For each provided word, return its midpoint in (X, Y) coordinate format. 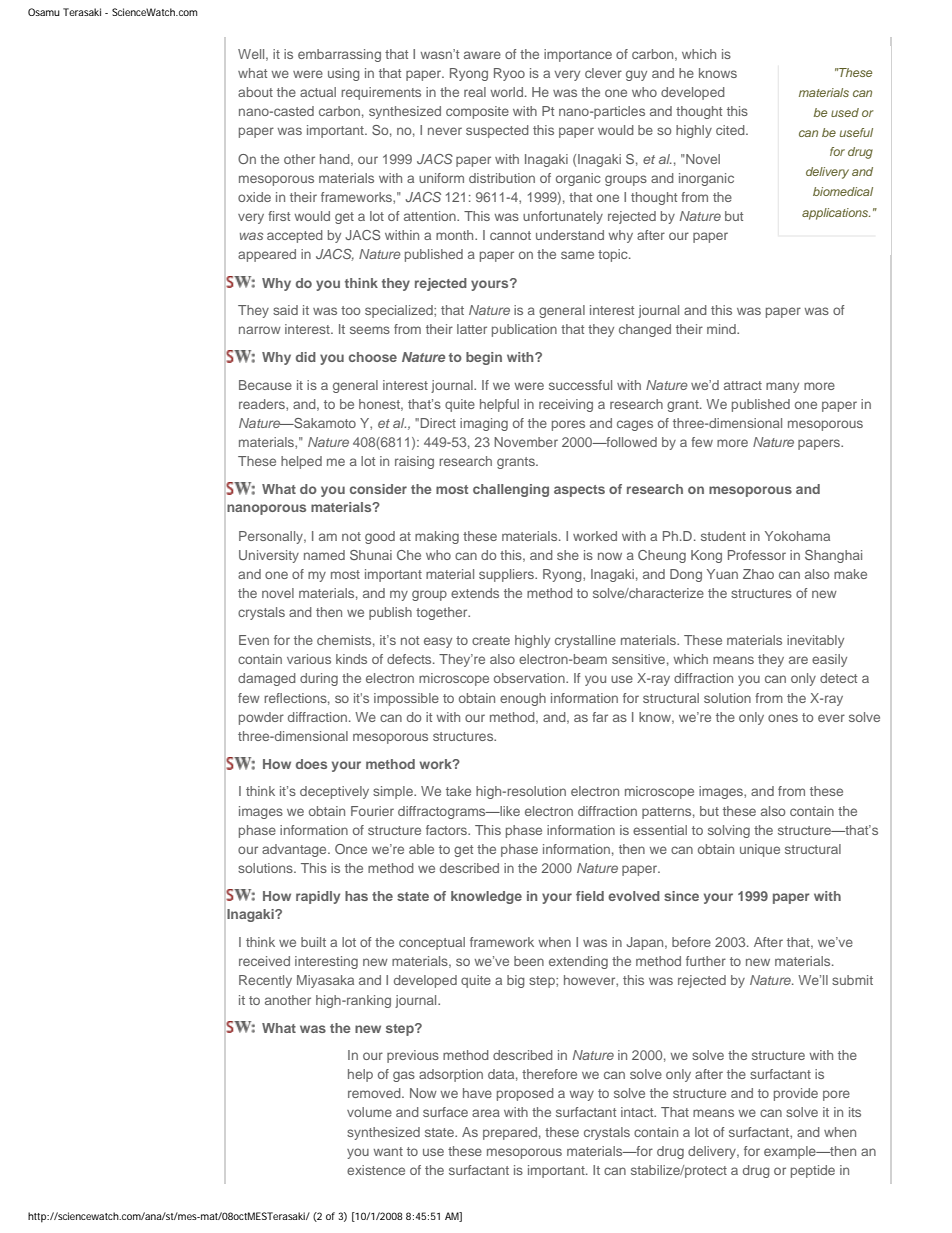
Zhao (758, 574)
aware (482, 55)
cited (731, 130)
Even (254, 640)
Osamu (44, 12)
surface (445, 1112)
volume (369, 1112)
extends (475, 593)
